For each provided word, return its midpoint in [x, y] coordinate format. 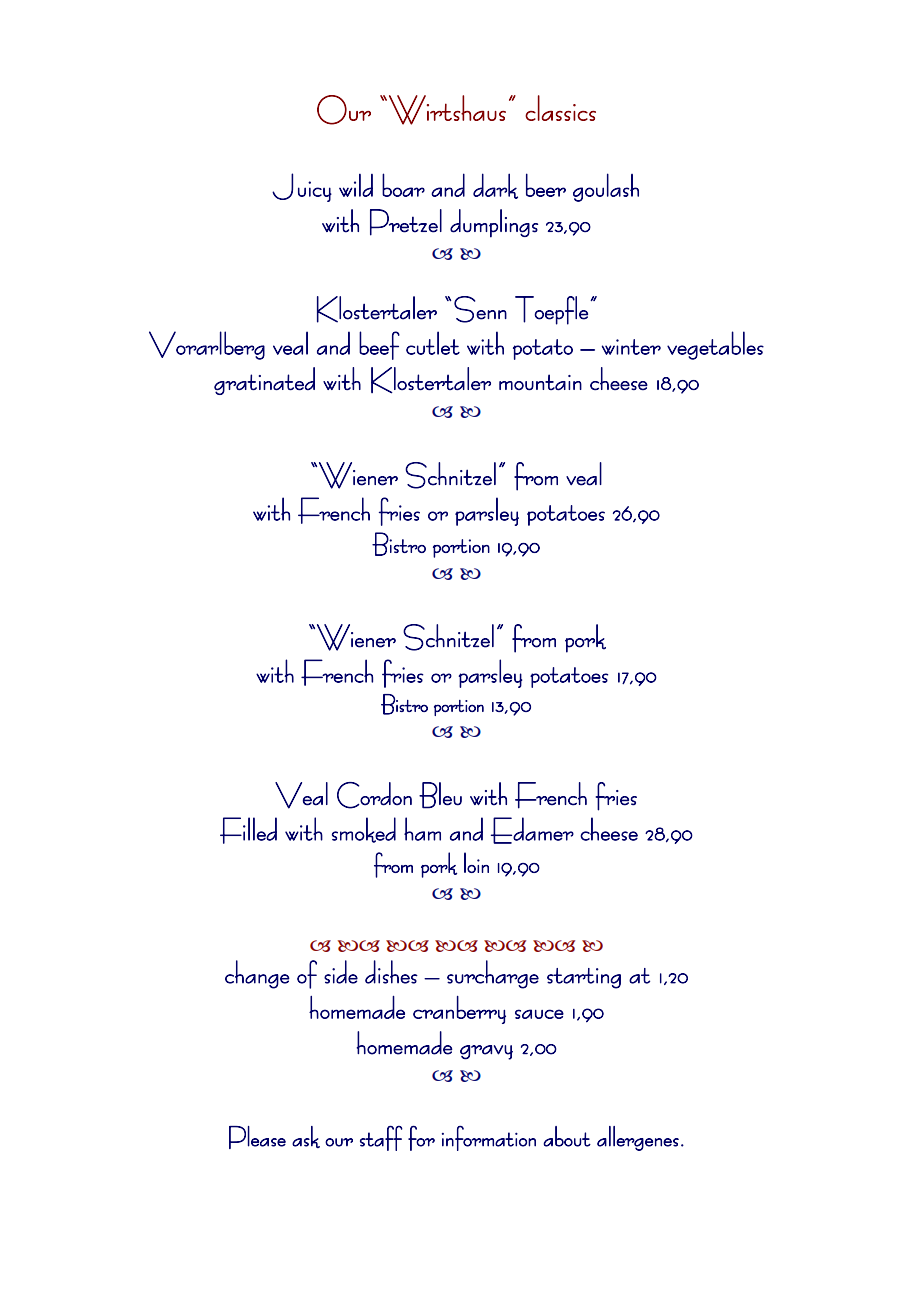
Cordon [374, 795]
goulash [606, 187]
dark [495, 186]
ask [306, 1137]
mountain [540, 382]
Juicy [302, 187]
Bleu [440, 795]
